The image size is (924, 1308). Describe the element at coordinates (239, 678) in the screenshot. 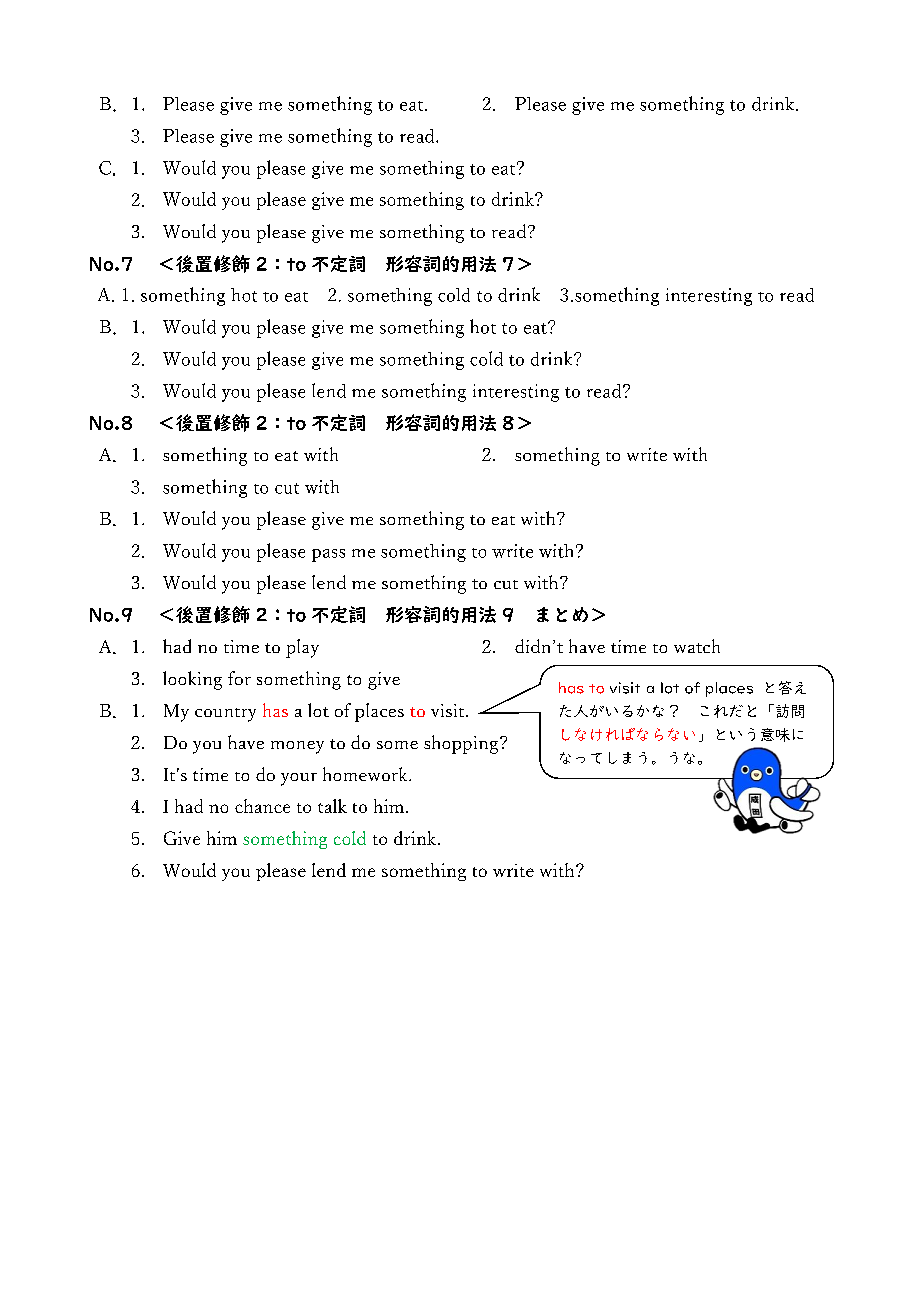

I see `for` at that location.
